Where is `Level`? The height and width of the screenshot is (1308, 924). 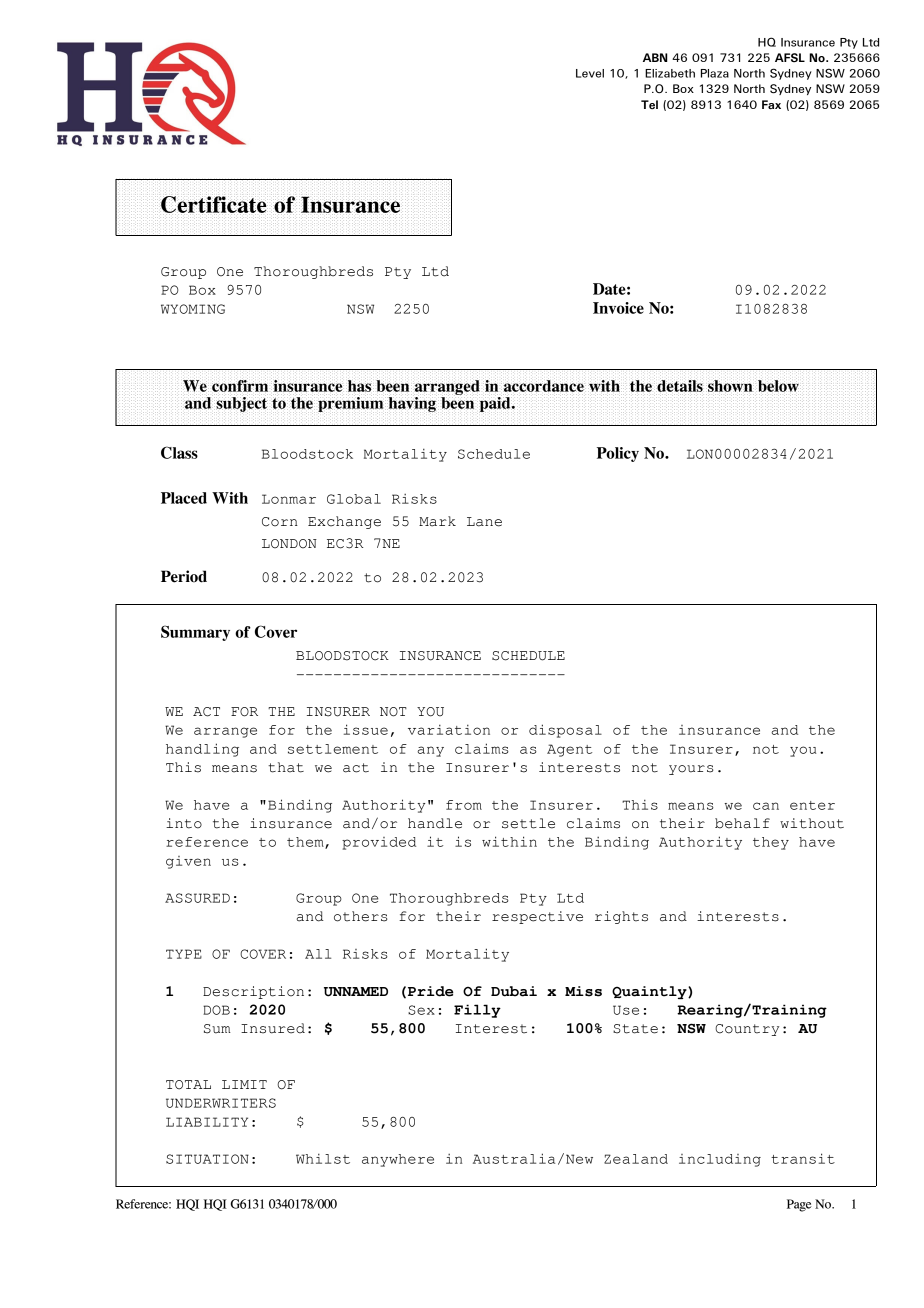 Level is located at coordinates (590, 73).
